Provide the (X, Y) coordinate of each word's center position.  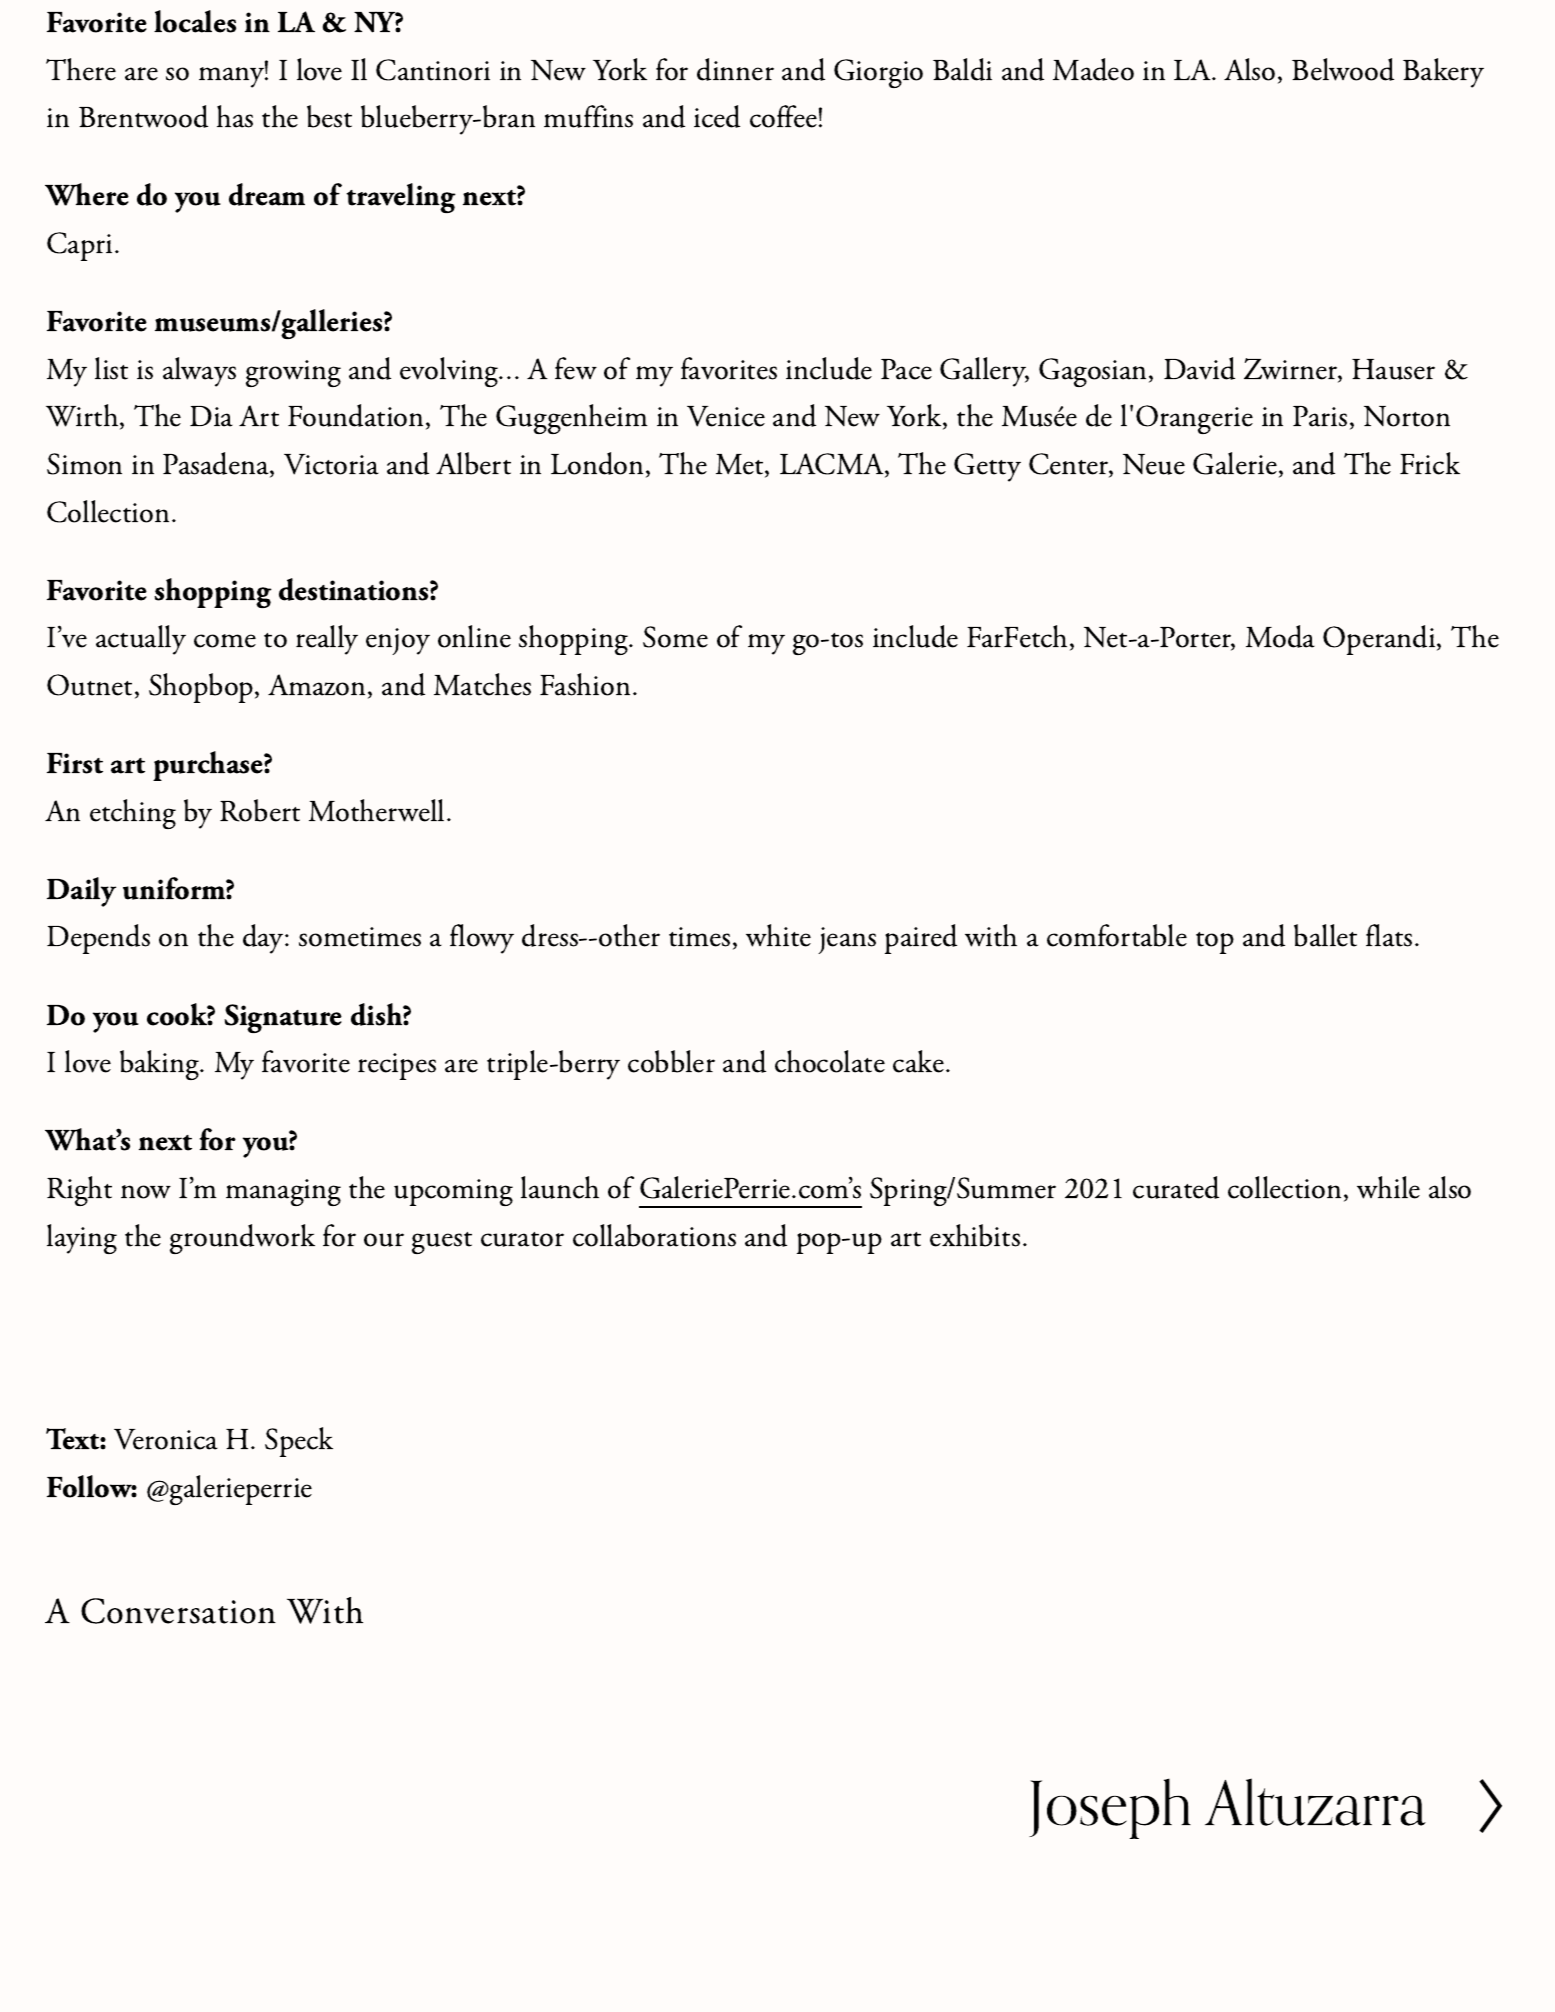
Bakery (1443, 73)
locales (195, 21)
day (264, 939)
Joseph (1110, 1808)
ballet (1325, 935)
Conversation (178, 1611)
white (778, 935)
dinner (735, 69)
